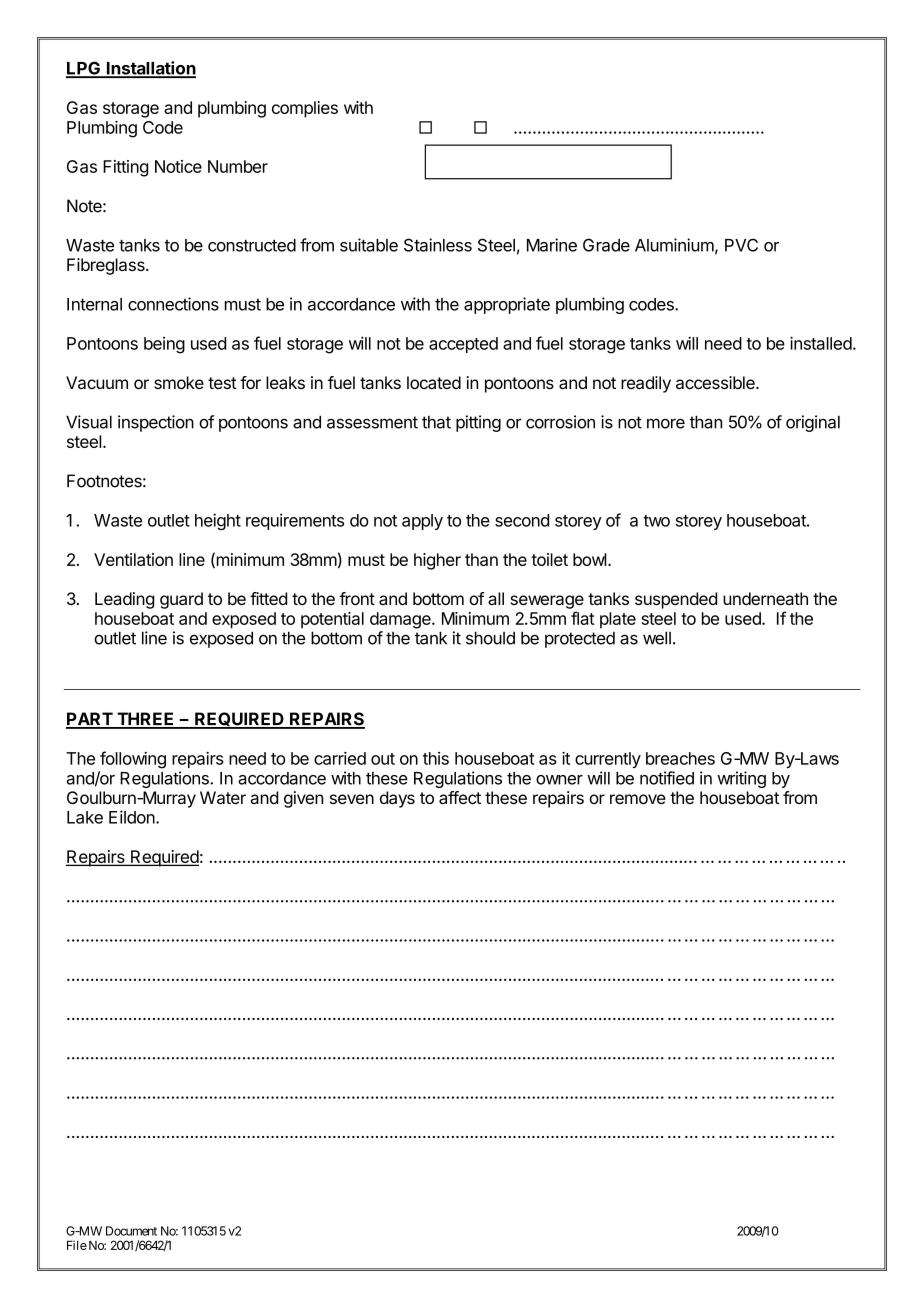  I want to click on that, so click(436, 422).
